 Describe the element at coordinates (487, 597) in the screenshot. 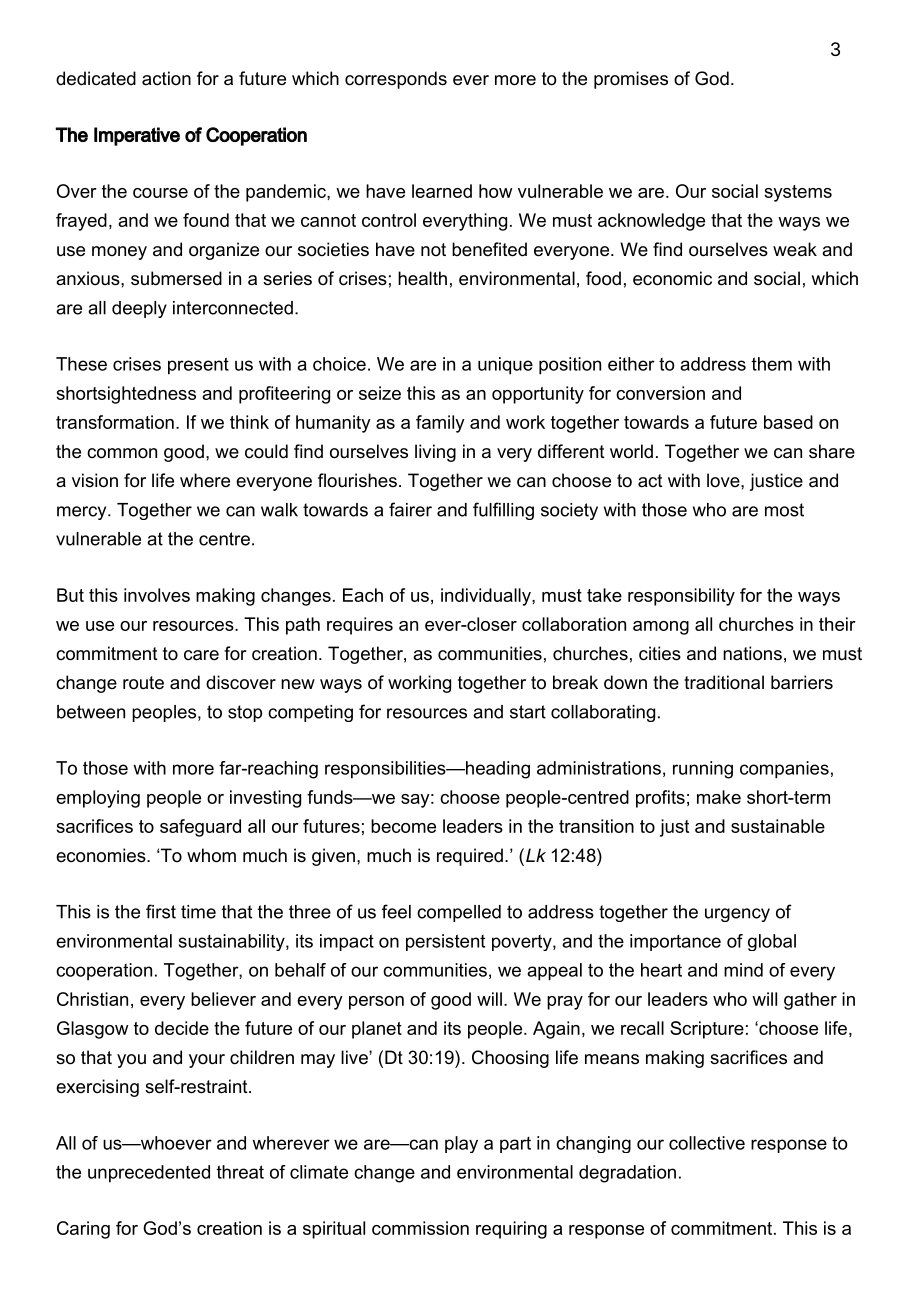

I see `individually` at that location.
